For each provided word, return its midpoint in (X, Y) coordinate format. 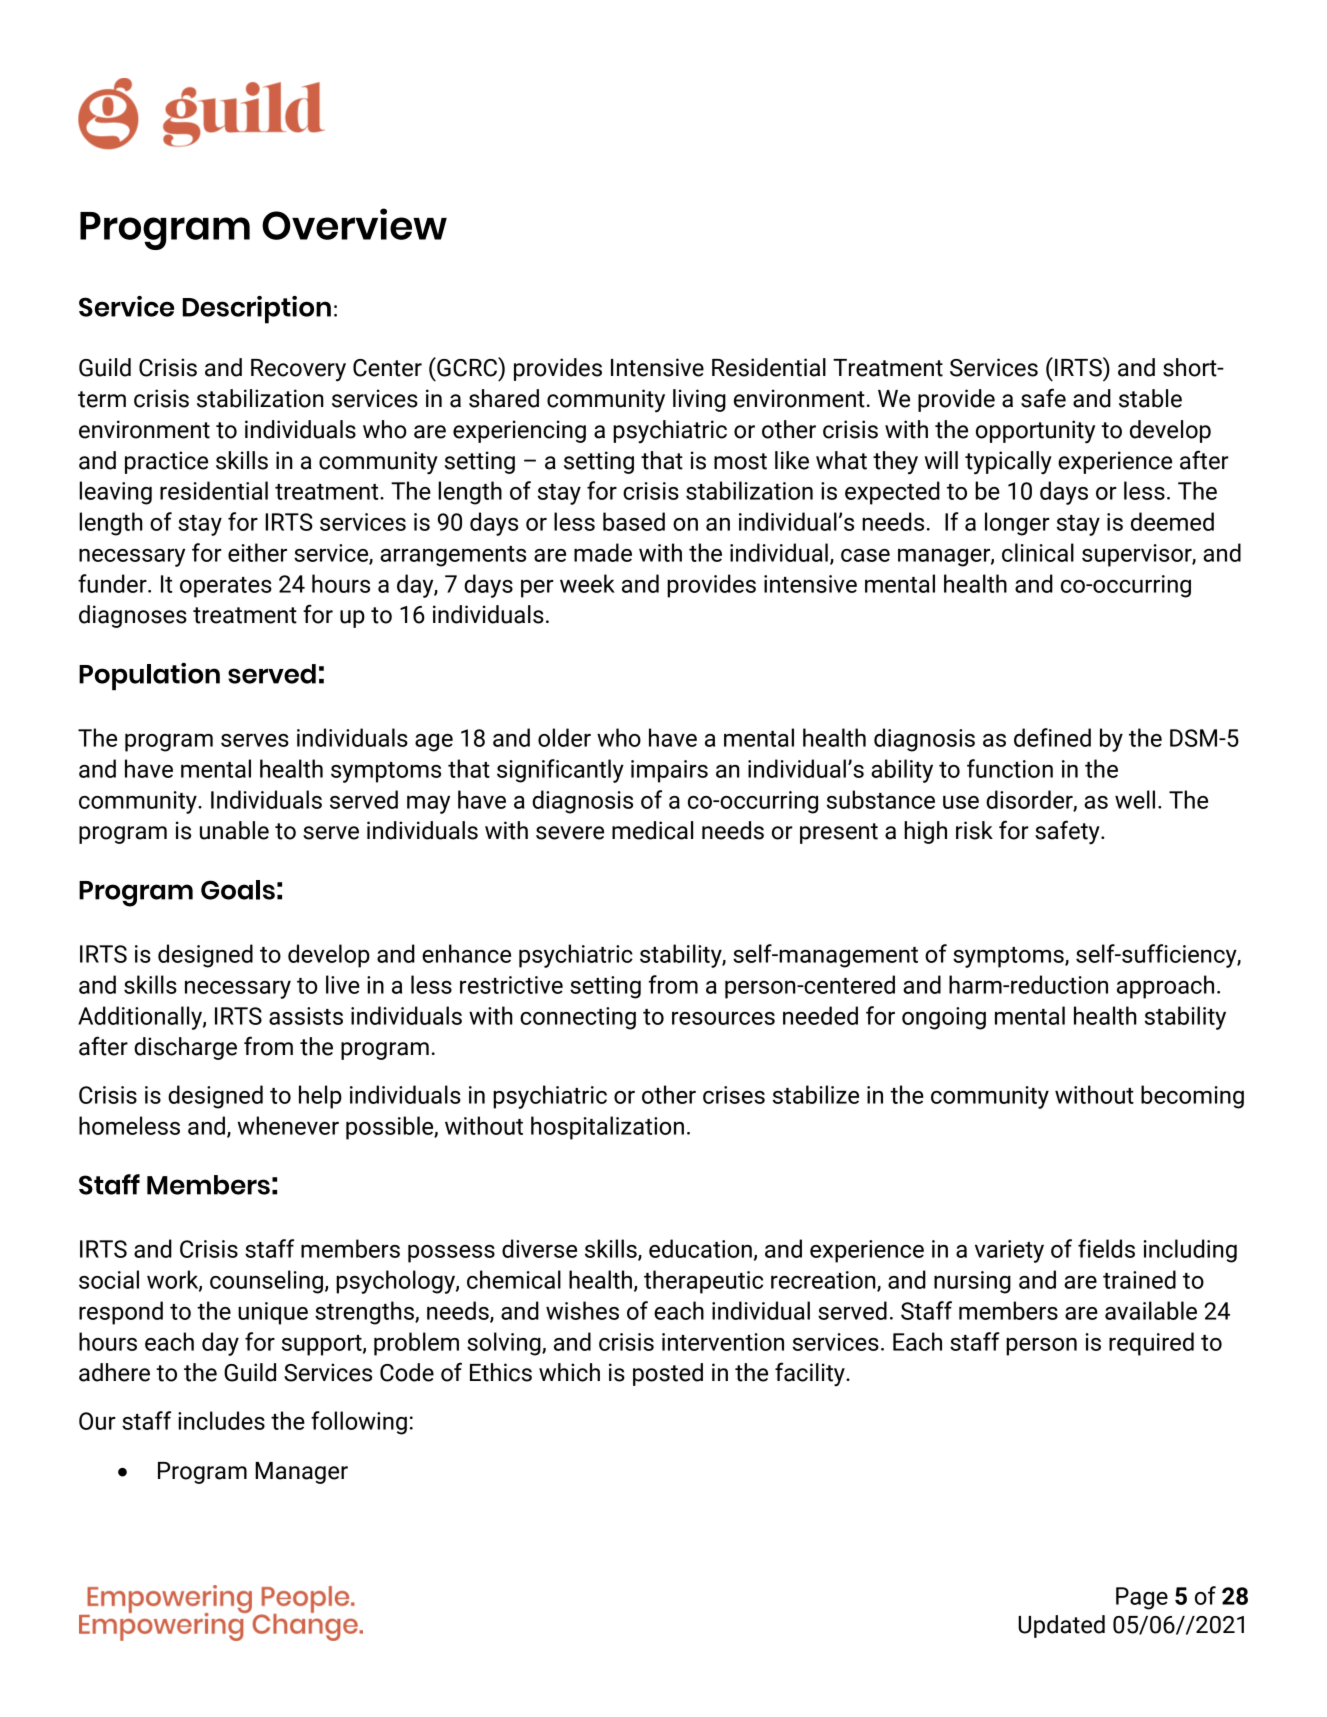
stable (1150, 398)
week (587, 583)
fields (1106, 1248)
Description (257, 310)
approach (1165, 987)
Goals (238, 890)
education (700, 1248)
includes (221, 1420)
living (699, 400)
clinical (1038, 552)
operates (226, 587)
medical (652, 830)
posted (668, 1374)
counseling (266, 1282)
